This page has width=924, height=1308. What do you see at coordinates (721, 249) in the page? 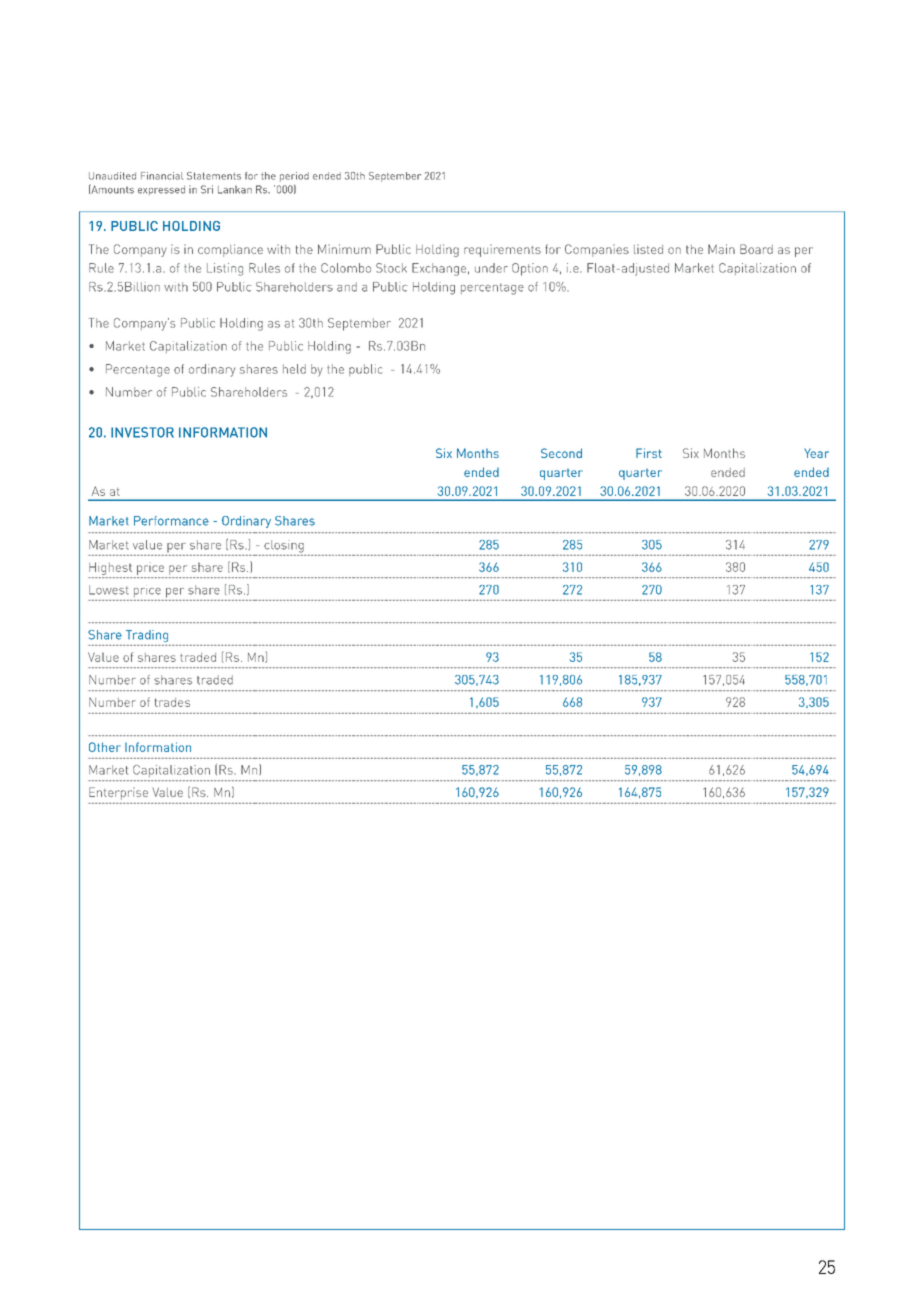
I see `Main` at bounding box center [721, 249].
